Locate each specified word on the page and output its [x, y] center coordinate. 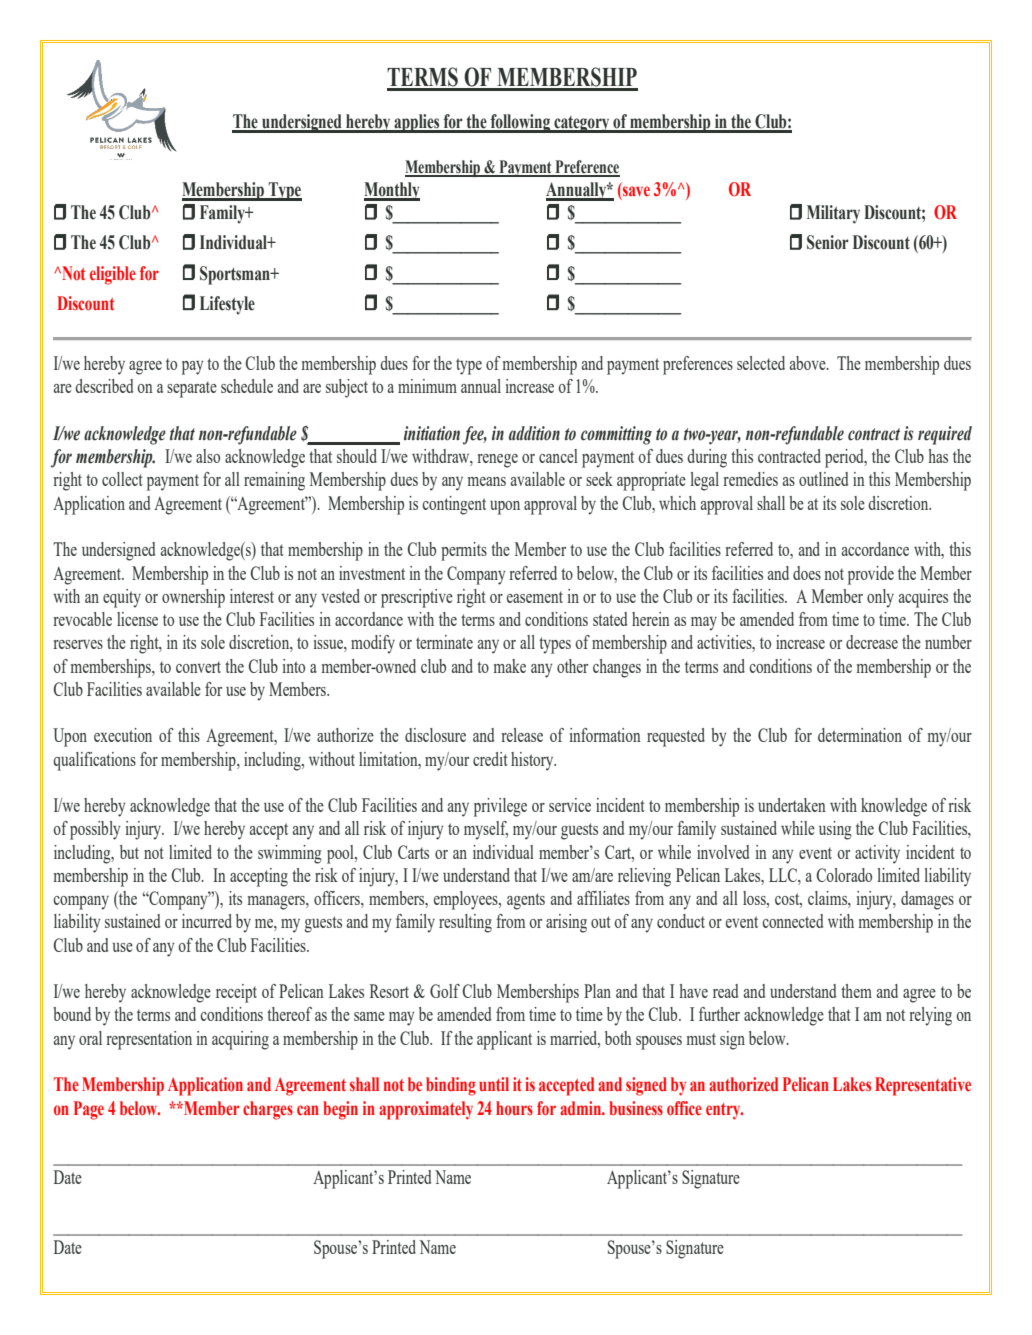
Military [833, 214]
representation [149, 1040]
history [533, 761]
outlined [824, 479]
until [494, 1084]
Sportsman [236, 275]
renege [497, 461]
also [208, 456]
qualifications [94, 761]
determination [860, 735]
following [521, 123]
